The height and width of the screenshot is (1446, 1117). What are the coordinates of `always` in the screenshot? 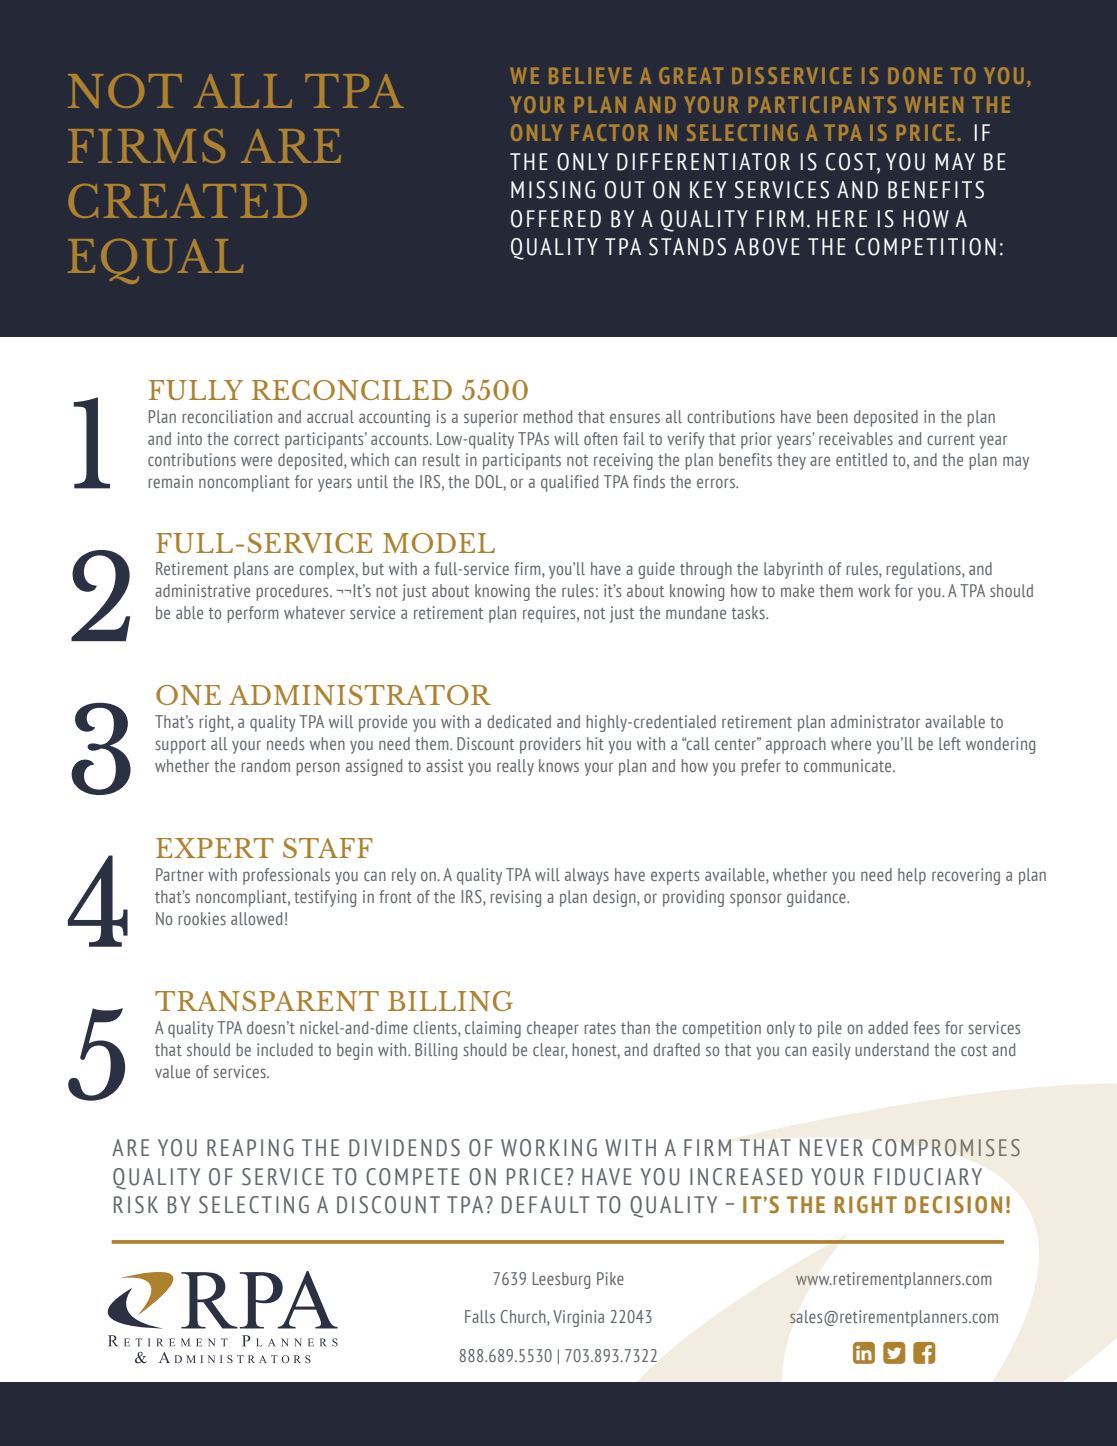 It's located at (587, 876).
